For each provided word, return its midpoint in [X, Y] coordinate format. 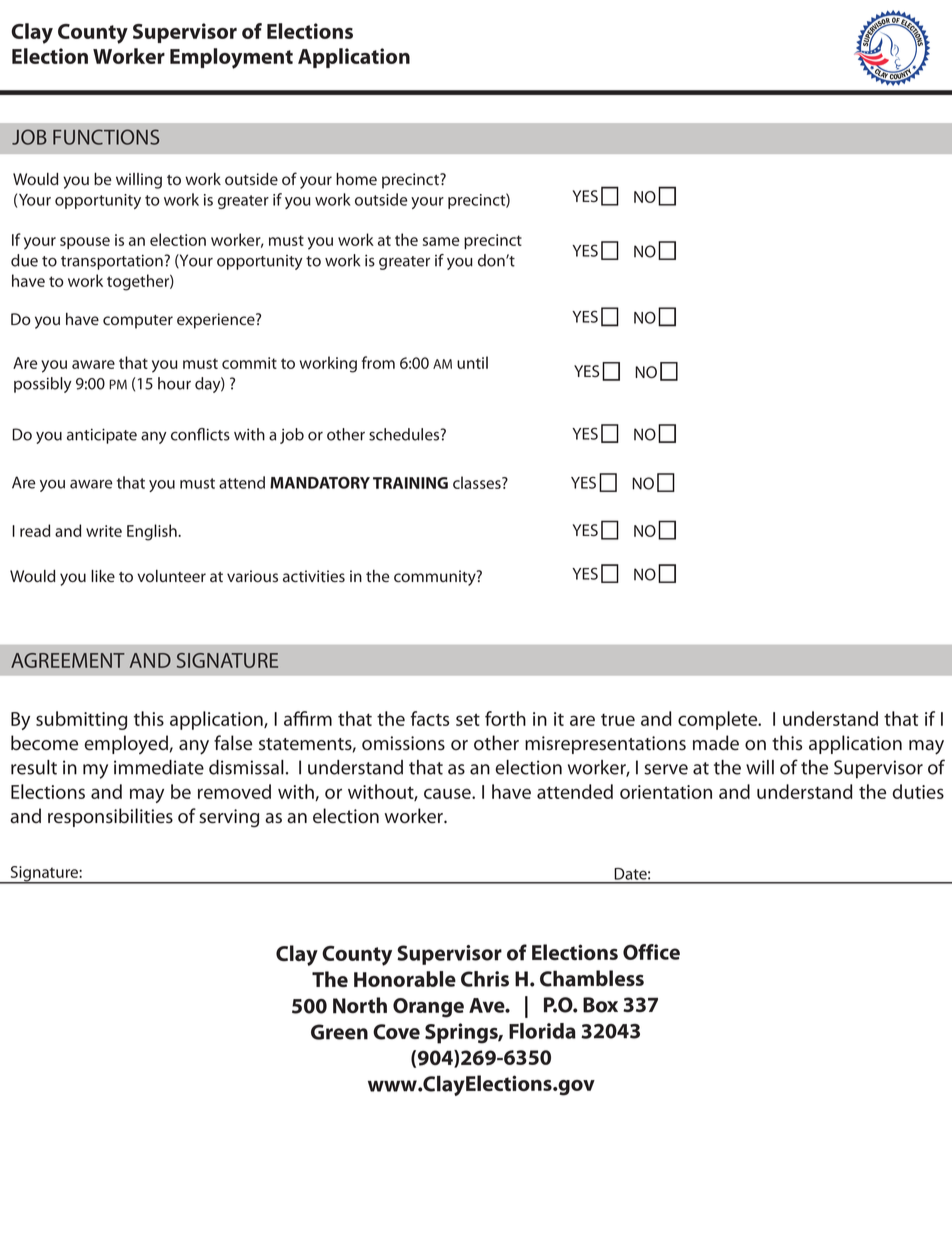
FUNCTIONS [106, 137]
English [153, 532]
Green [339, 1032]
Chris [485, 979]
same [441, 241]
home [356, 179]
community [436, 578]
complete [719, 720]
